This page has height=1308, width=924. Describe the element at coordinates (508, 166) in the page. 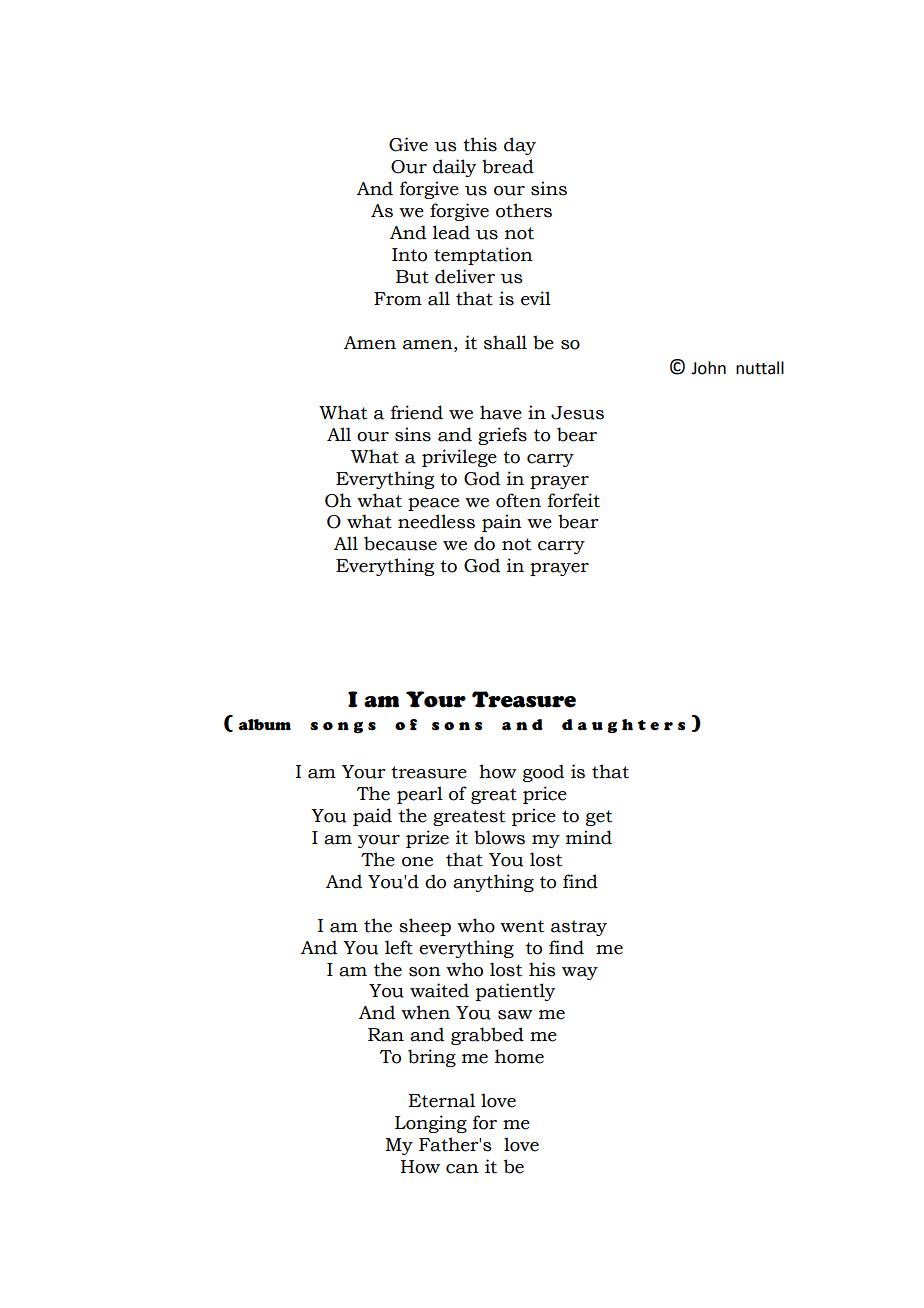

I see `bread` at that location.
